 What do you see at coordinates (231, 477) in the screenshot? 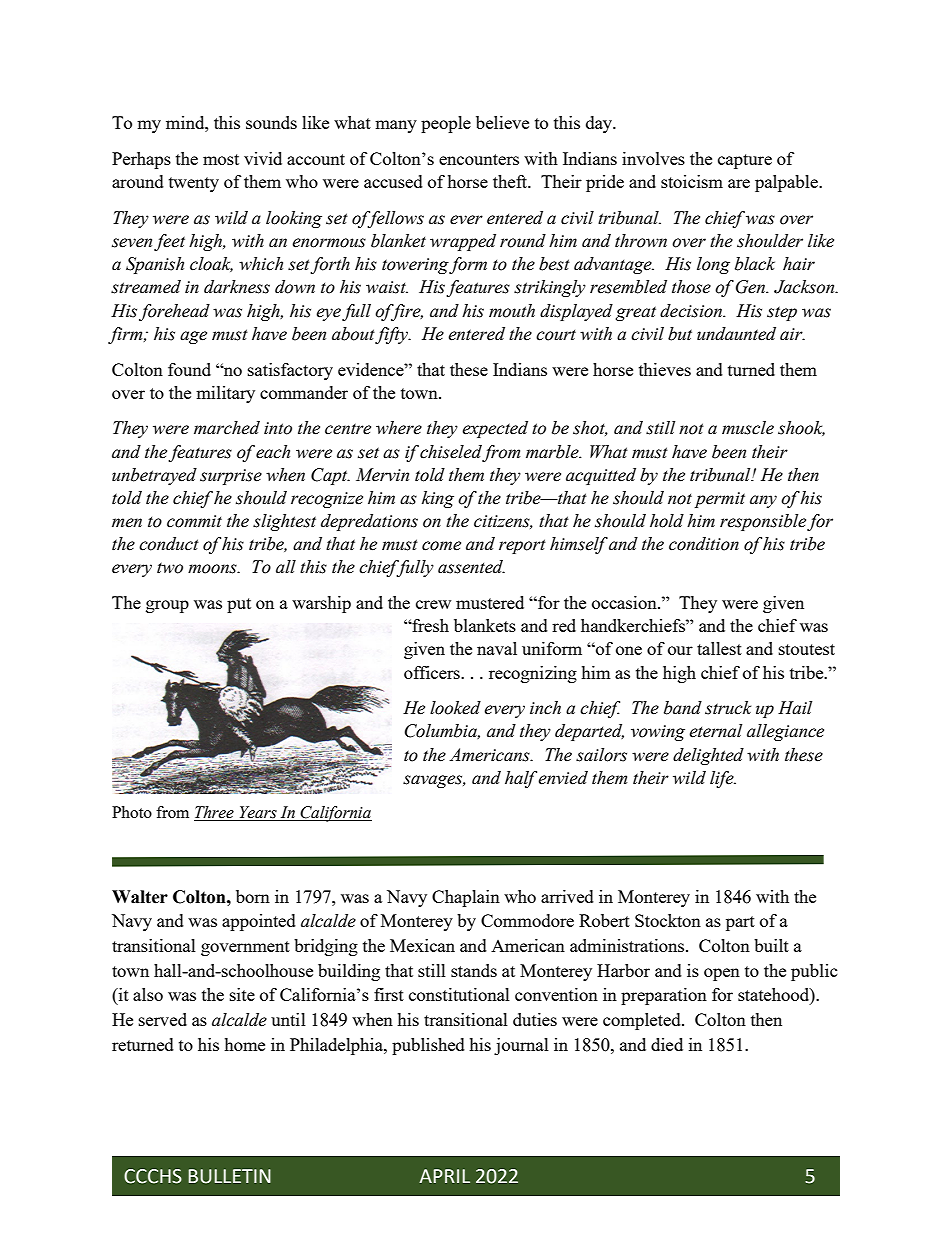
I see `surprise` at bounding box center [231, 477].
